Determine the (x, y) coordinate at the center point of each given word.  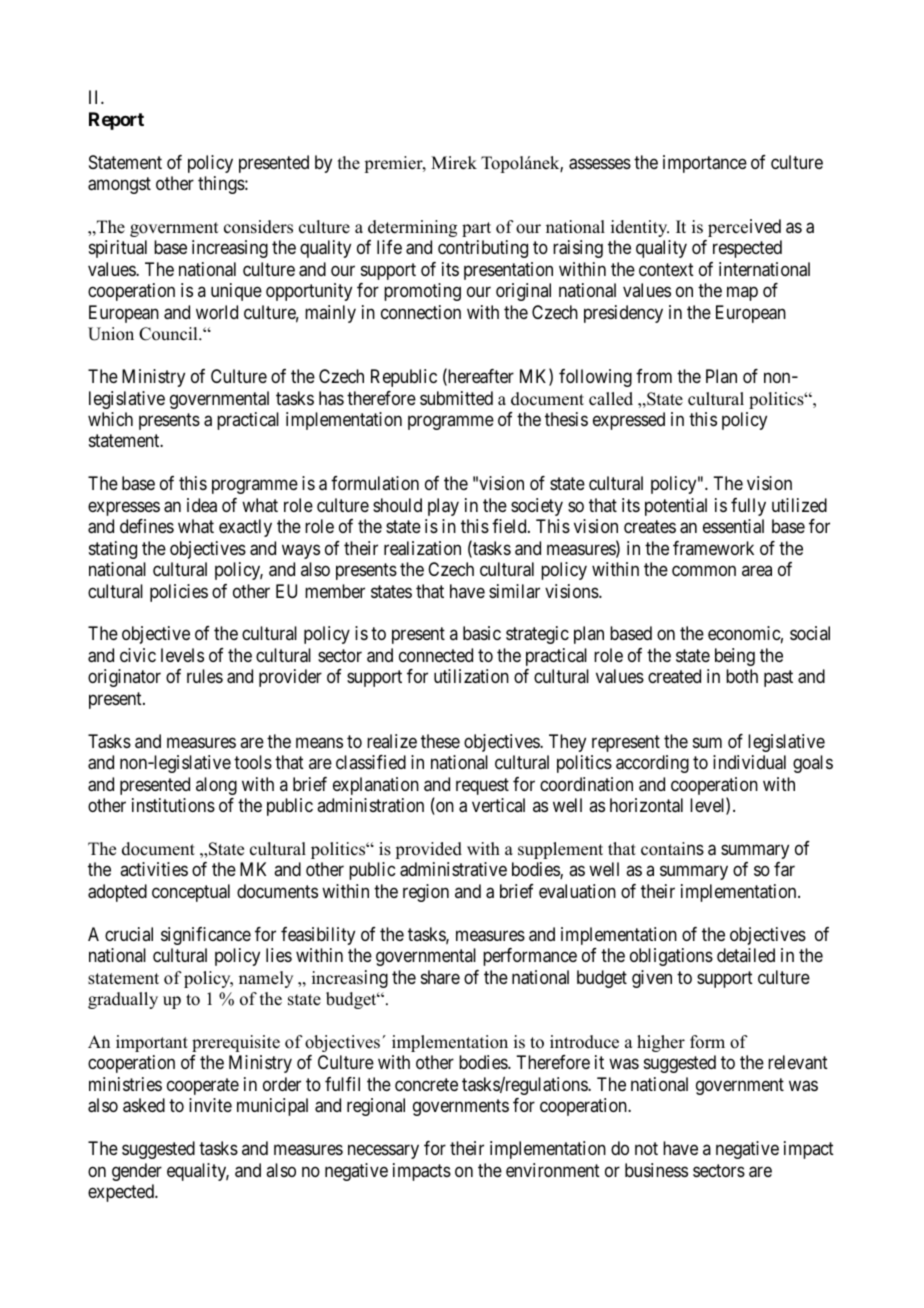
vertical (498, 805)
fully (748, 507)
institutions (173, 805)
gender (137, 1172)
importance (705, 164)
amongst (119, 185)
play (443, 507)
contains (672, 849)
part (476, 229)
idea (202, 505)
